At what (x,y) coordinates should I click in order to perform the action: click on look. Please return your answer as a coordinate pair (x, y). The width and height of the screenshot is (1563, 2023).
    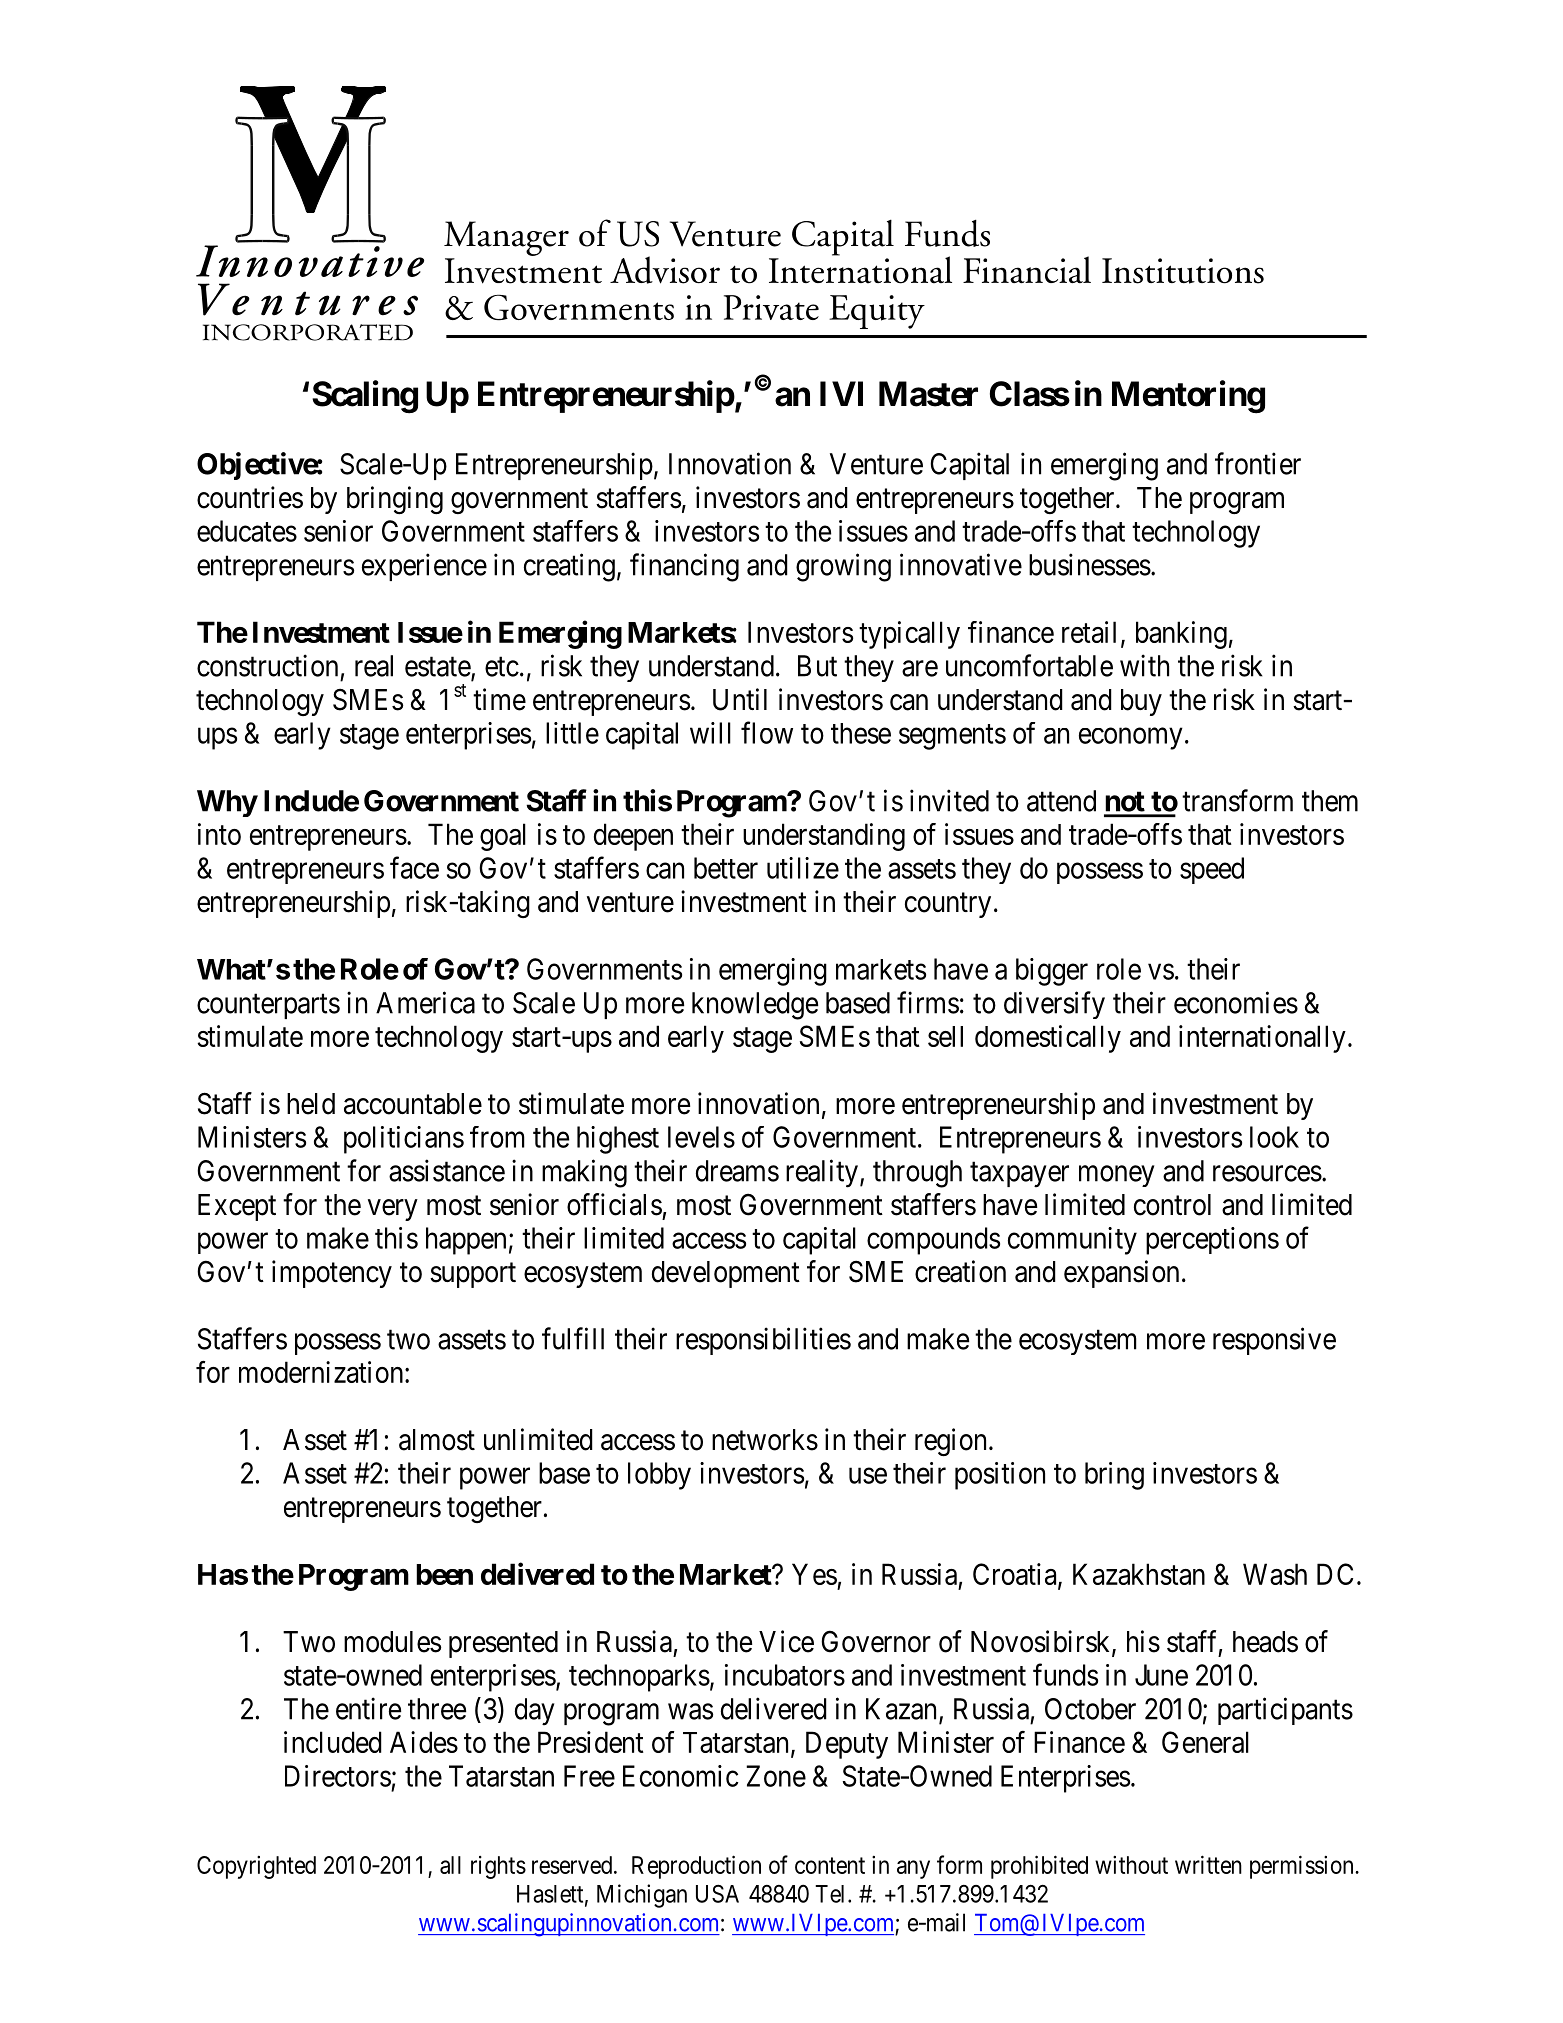
    Looking at the image, I should click on (1274, 1137).
